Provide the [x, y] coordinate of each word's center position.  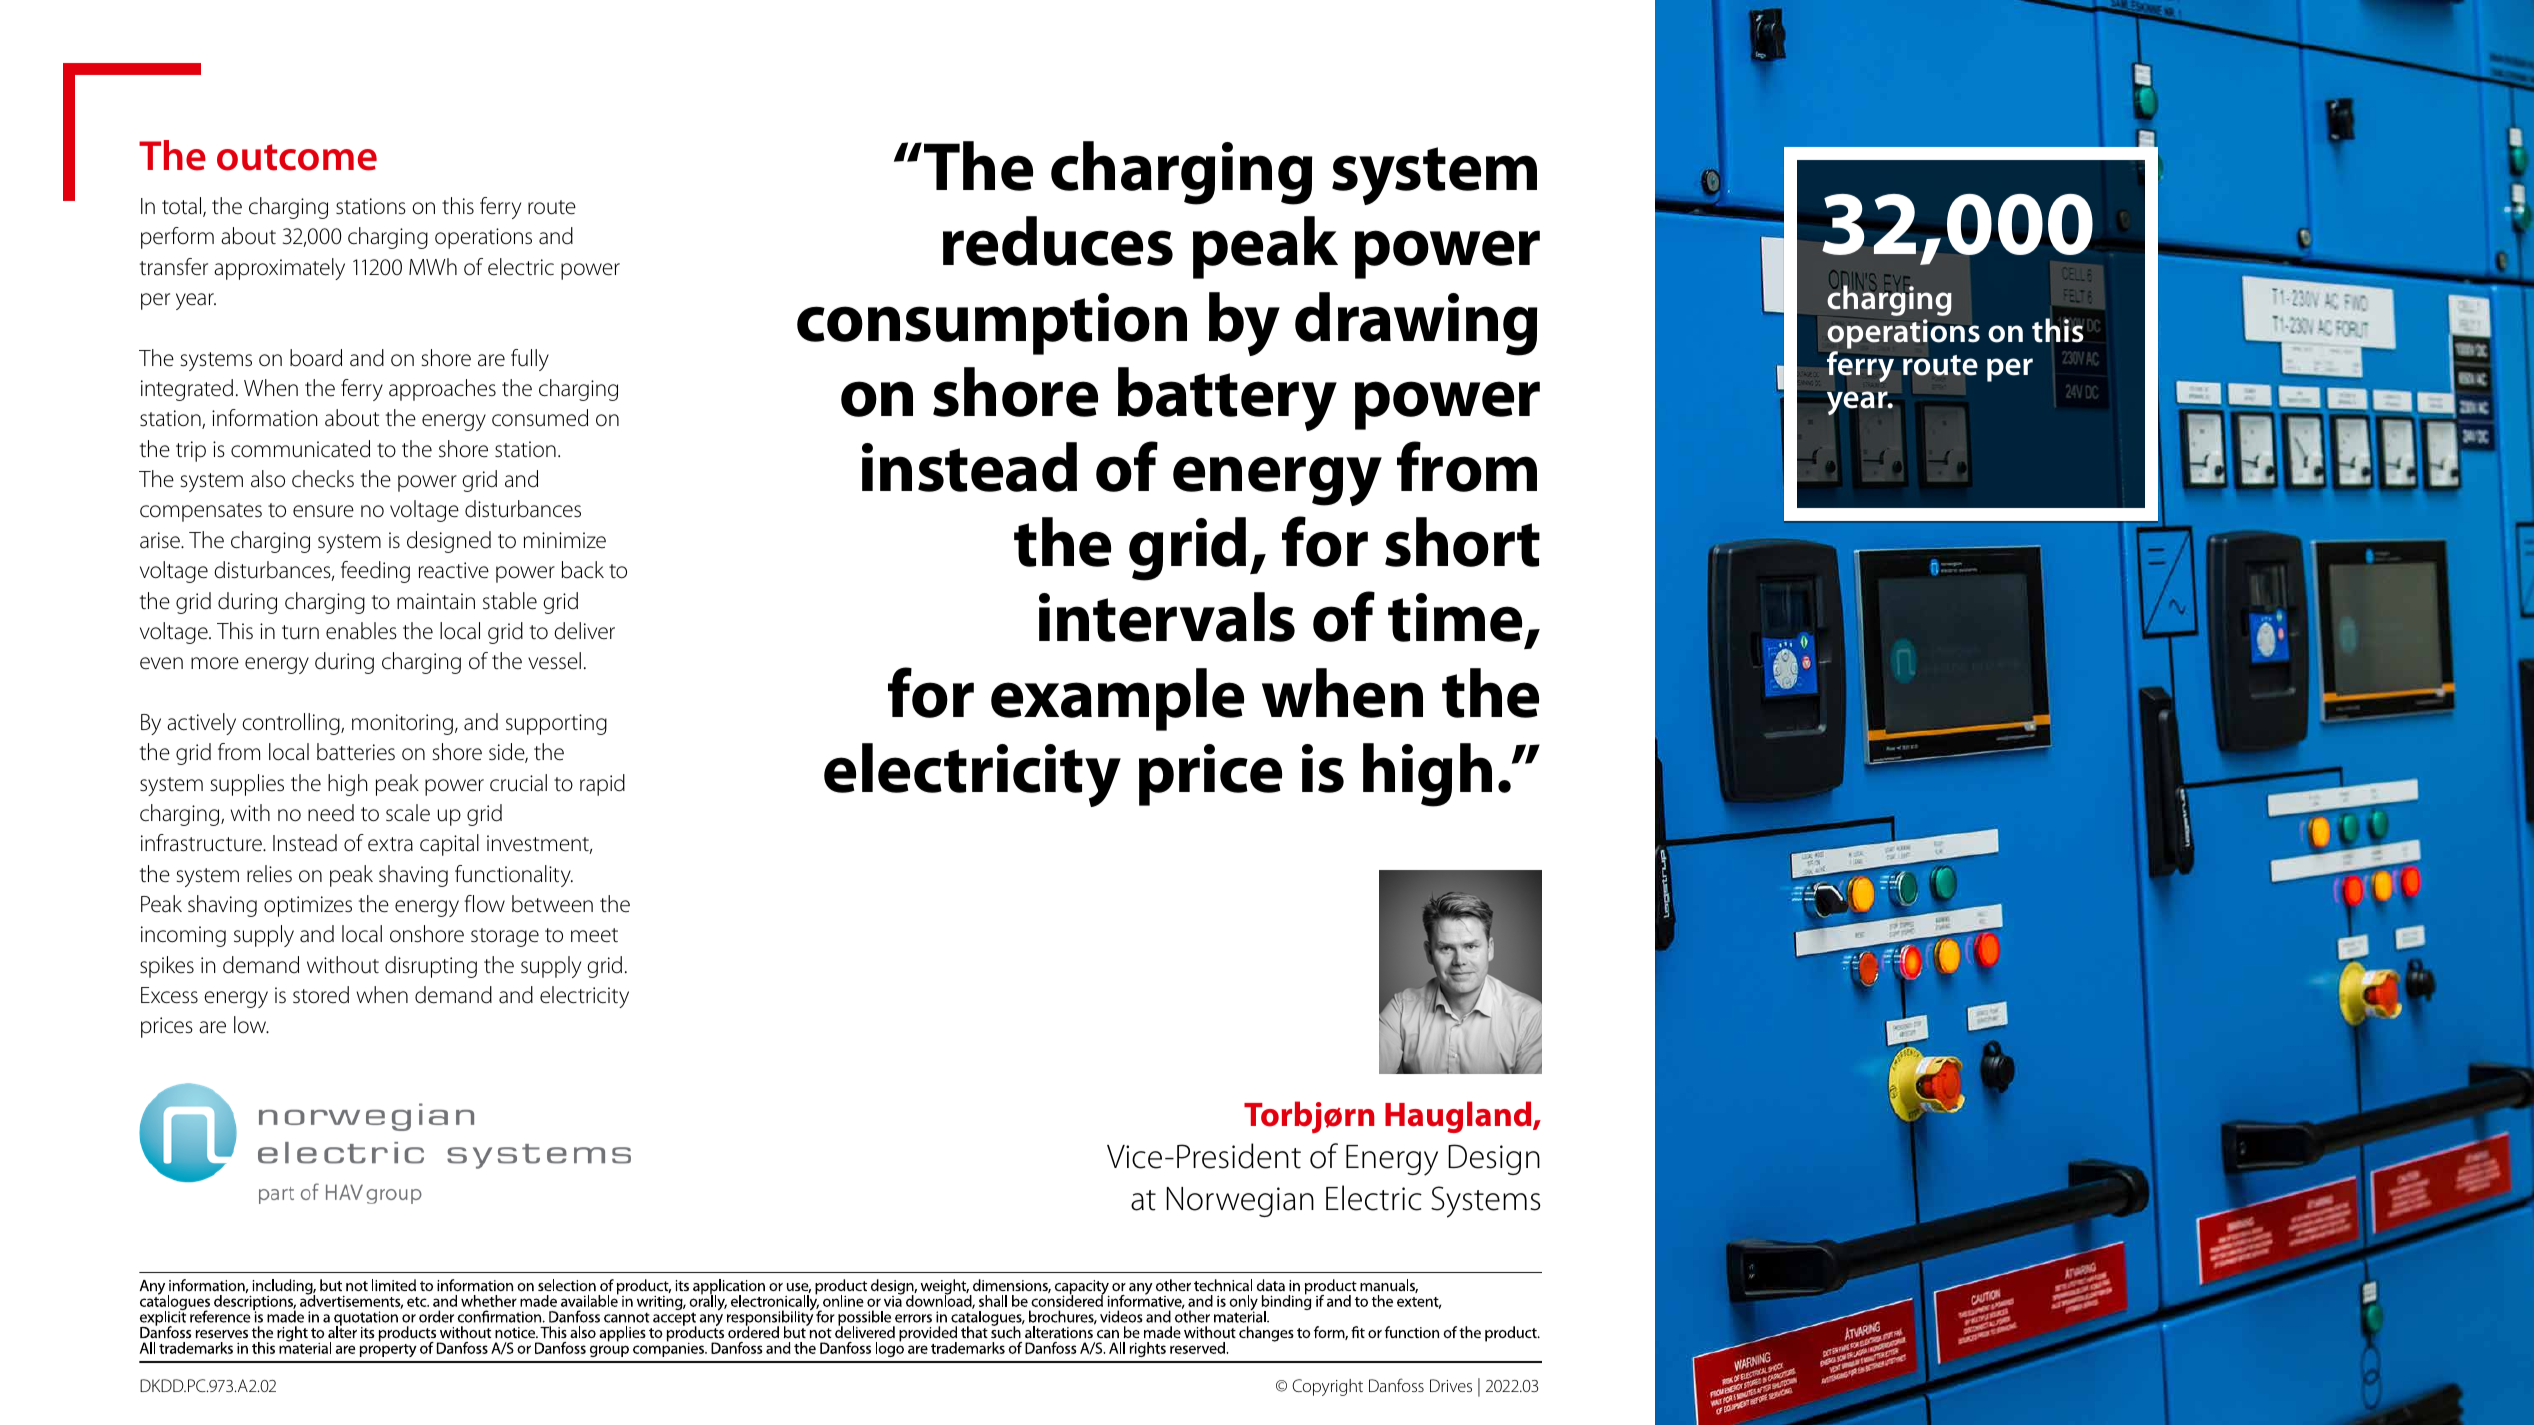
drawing [1416, 324]
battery [1227, 399]
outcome [297, 157]
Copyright [1327, 1387]
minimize [565, 540]
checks [323, 479]
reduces [1058, 241]
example [1117, 699]
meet [594, 935]
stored [321, 995]
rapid [602, 785]
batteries [356, 752]
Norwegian [1240, 1202]
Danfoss [1396, 1385]
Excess [169, 995]
